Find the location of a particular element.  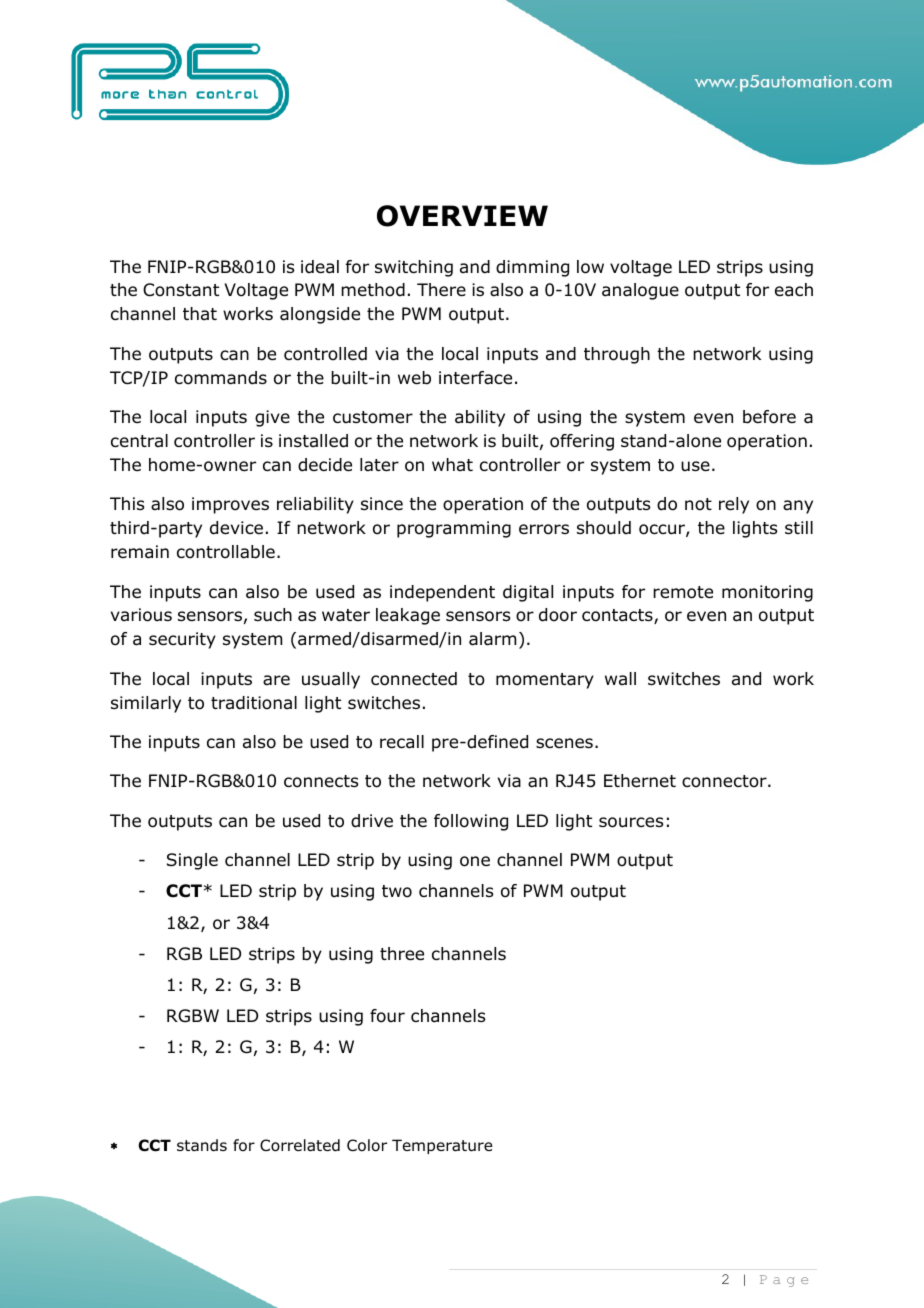

each is located at coordinates (794, 290).
